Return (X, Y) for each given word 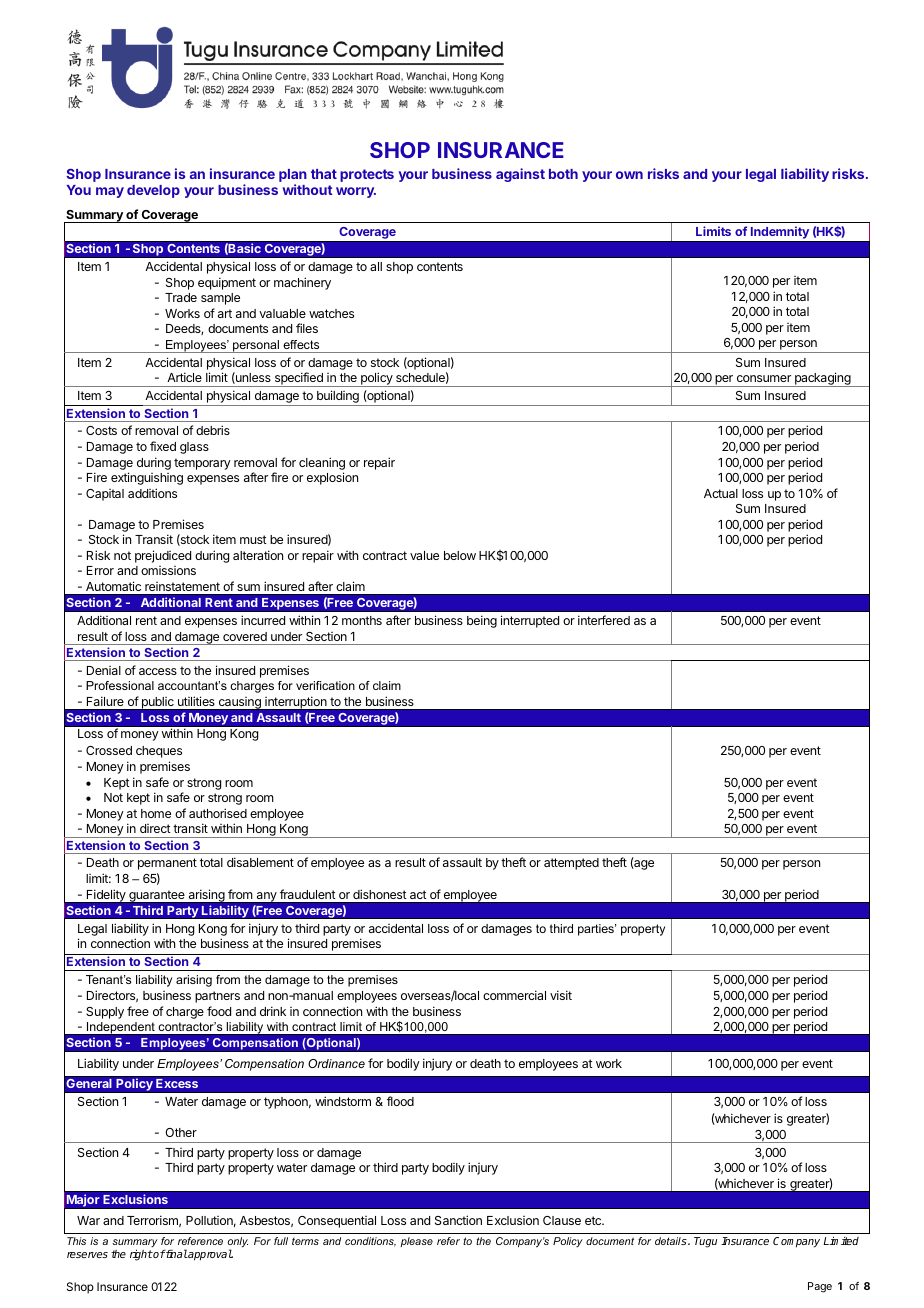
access (158, 671)
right (141, 1255)
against (520, 175)
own (629, 175)
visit (561, 995)
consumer (764, 378)
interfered (604, 620)
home (156, 813)
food (219, 1011)
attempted (571, 864)
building (338, 398)
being (482, 621)
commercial (514, 995)
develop (153, 191)
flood (400, 1101)
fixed (163, 446)
